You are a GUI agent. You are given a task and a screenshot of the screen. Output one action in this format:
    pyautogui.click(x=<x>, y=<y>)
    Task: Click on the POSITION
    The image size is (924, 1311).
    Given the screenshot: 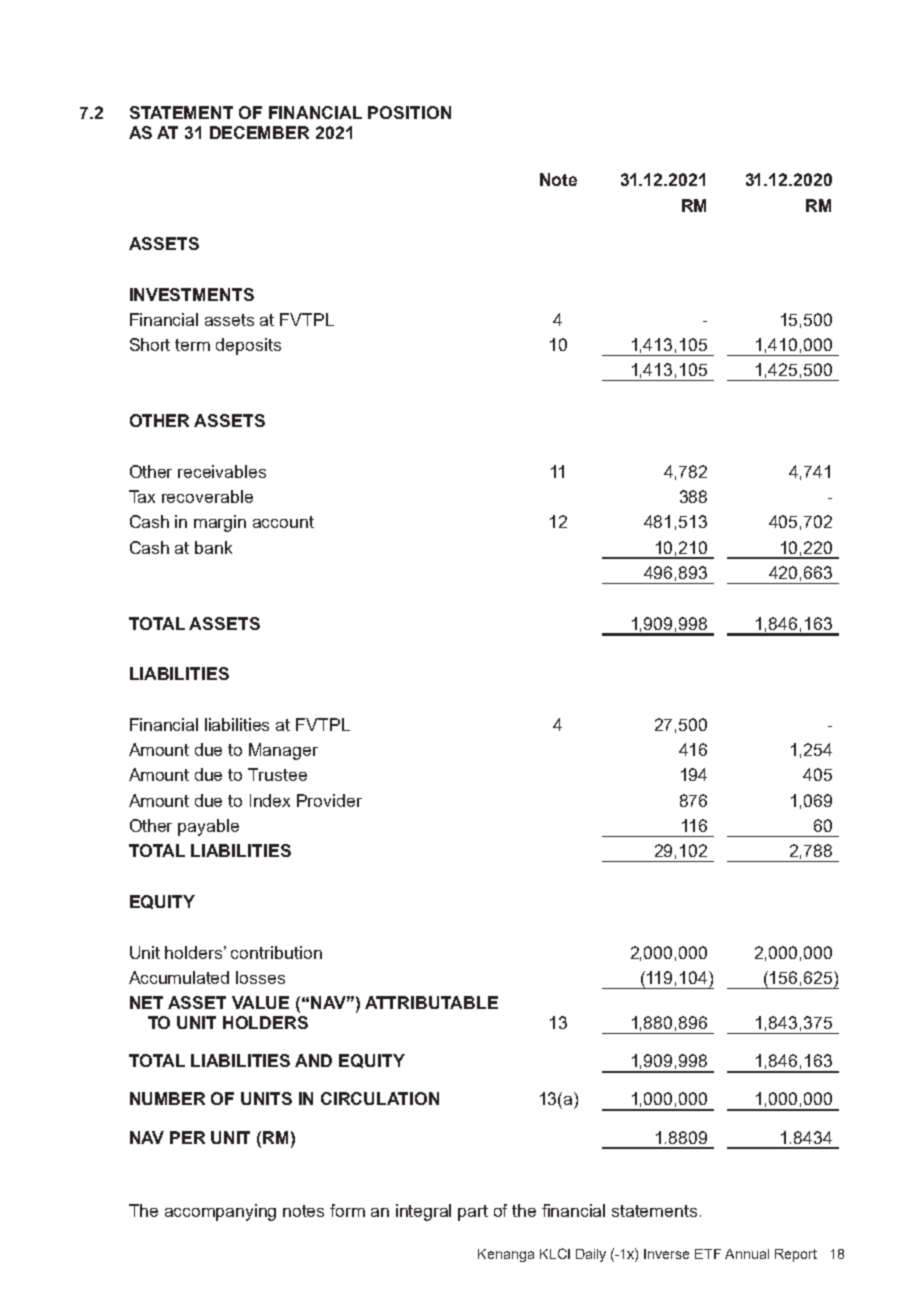 What is the action you would take?
    pyautogui.click(x=409, y=112)
